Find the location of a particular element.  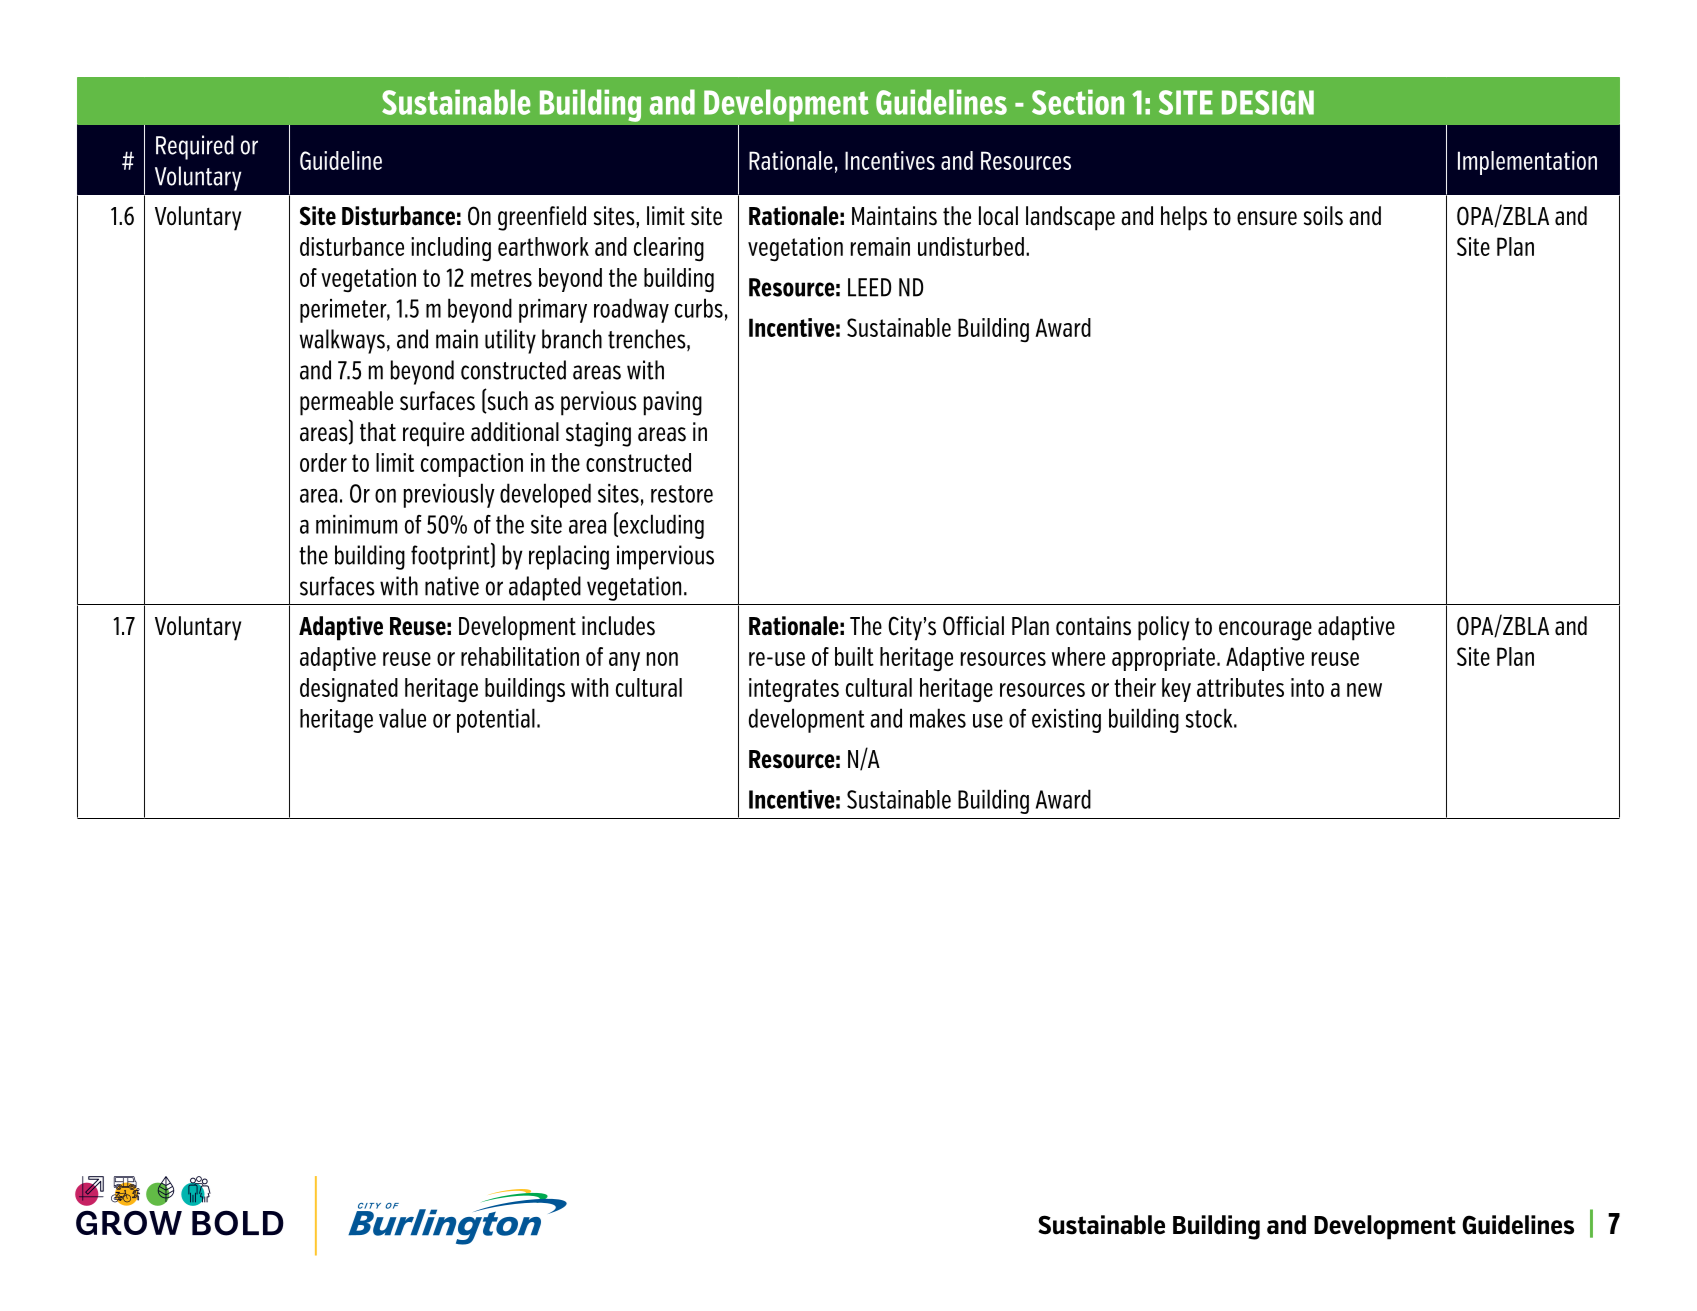

Section is located at coordinates (1078, 102).
